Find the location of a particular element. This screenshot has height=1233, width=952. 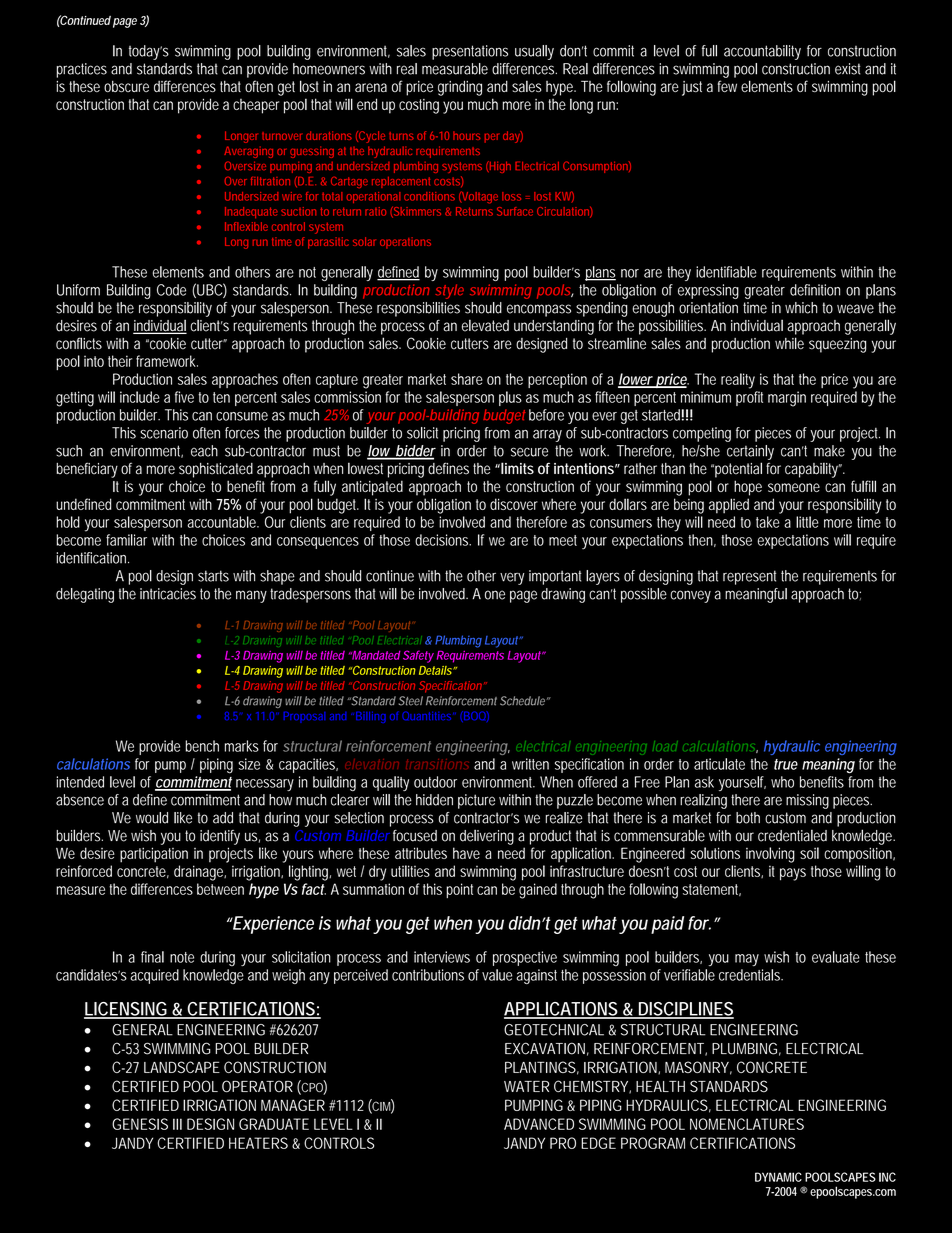

obscure is located at coordinates (126, 86).
